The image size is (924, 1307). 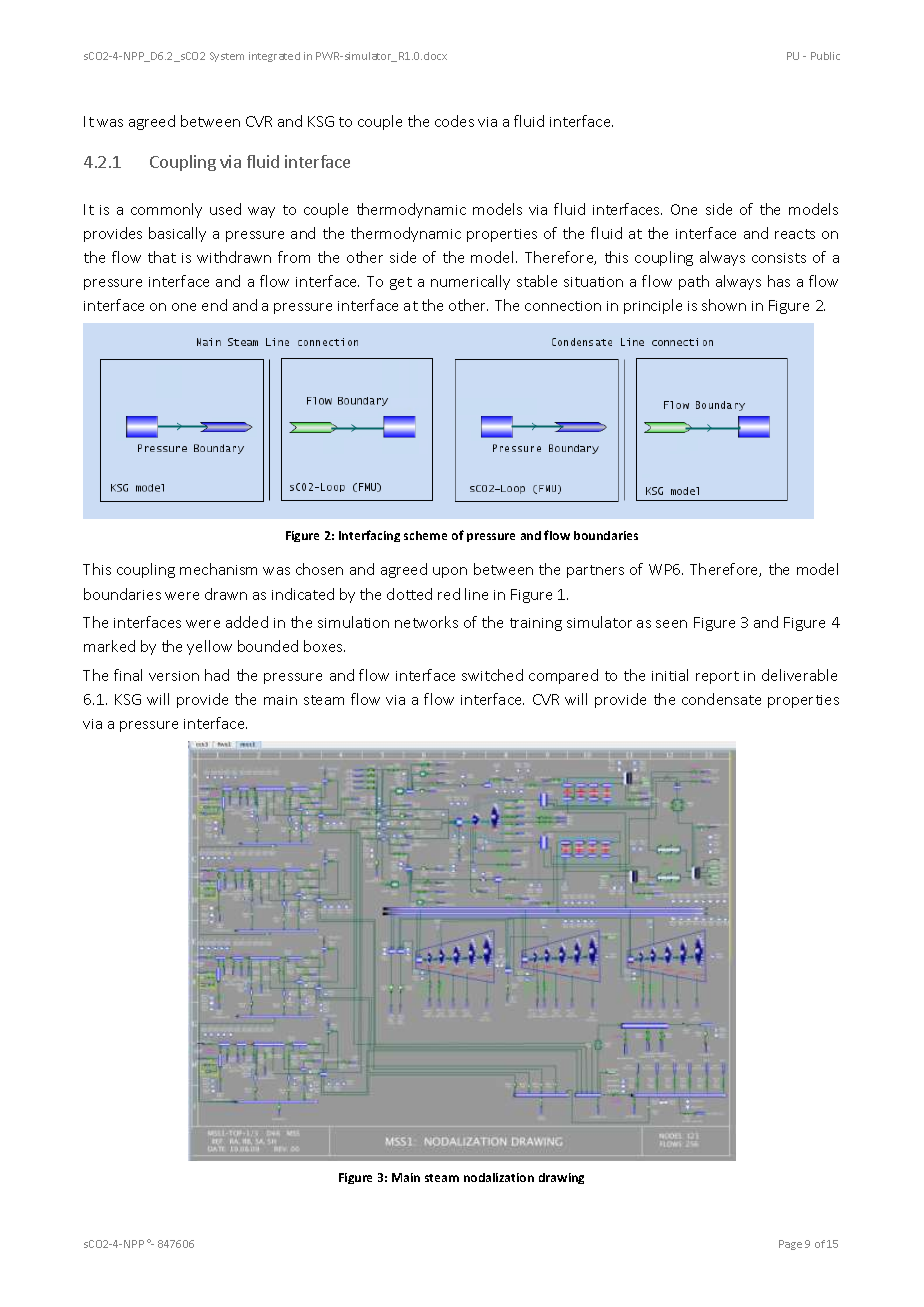 I want to click on shown, so click(x=724, y=305).
